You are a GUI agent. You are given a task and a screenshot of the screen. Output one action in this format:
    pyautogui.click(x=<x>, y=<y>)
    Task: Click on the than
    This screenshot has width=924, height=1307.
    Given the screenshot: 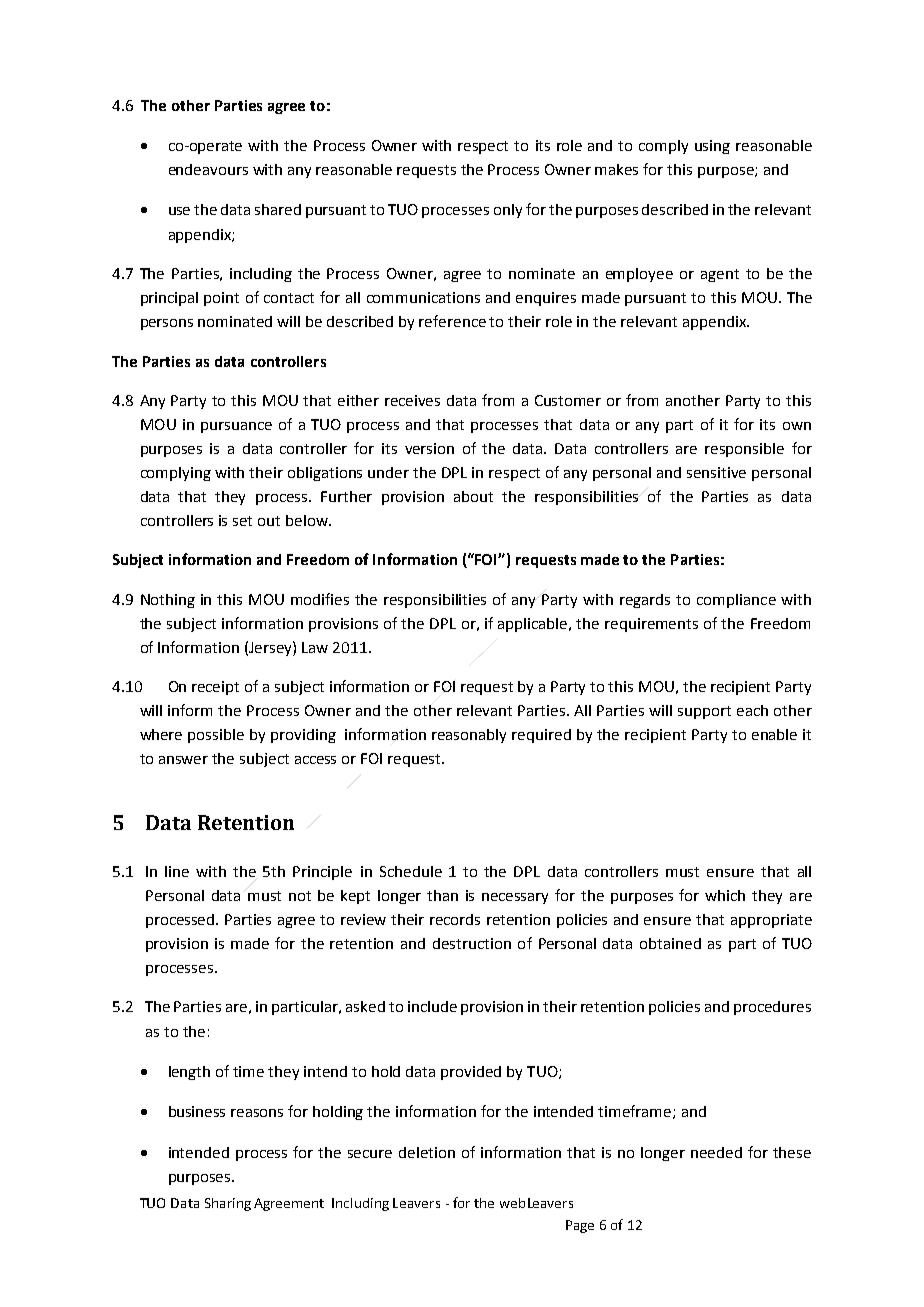 What is the action you would take?
    pyautogui.click(x=442, y=895)
